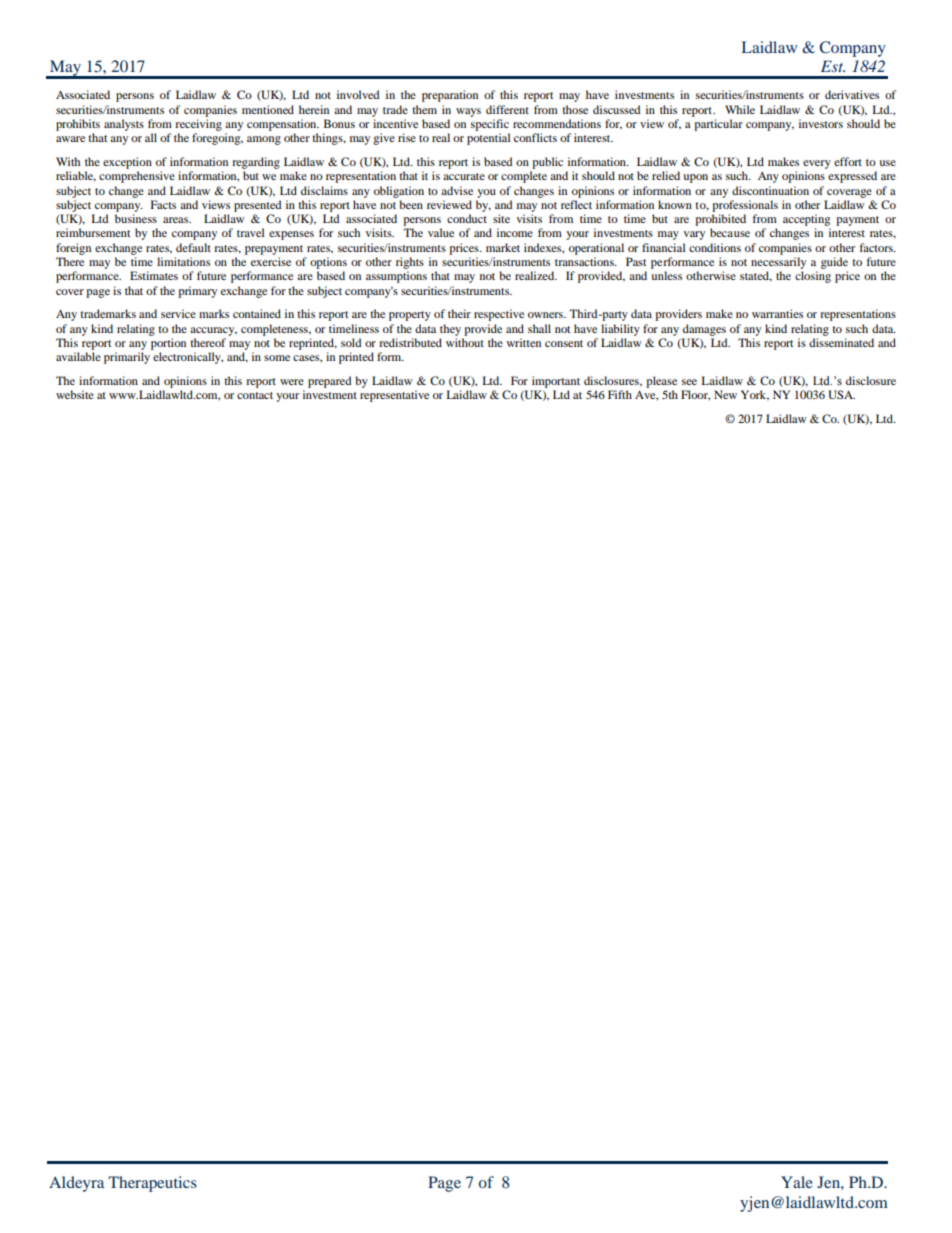 This screenshot has width=952, height=1233. What do you see at coordinates (490, 125) in the screenshot?
I see `specific` at bounding box center [490, 125].
